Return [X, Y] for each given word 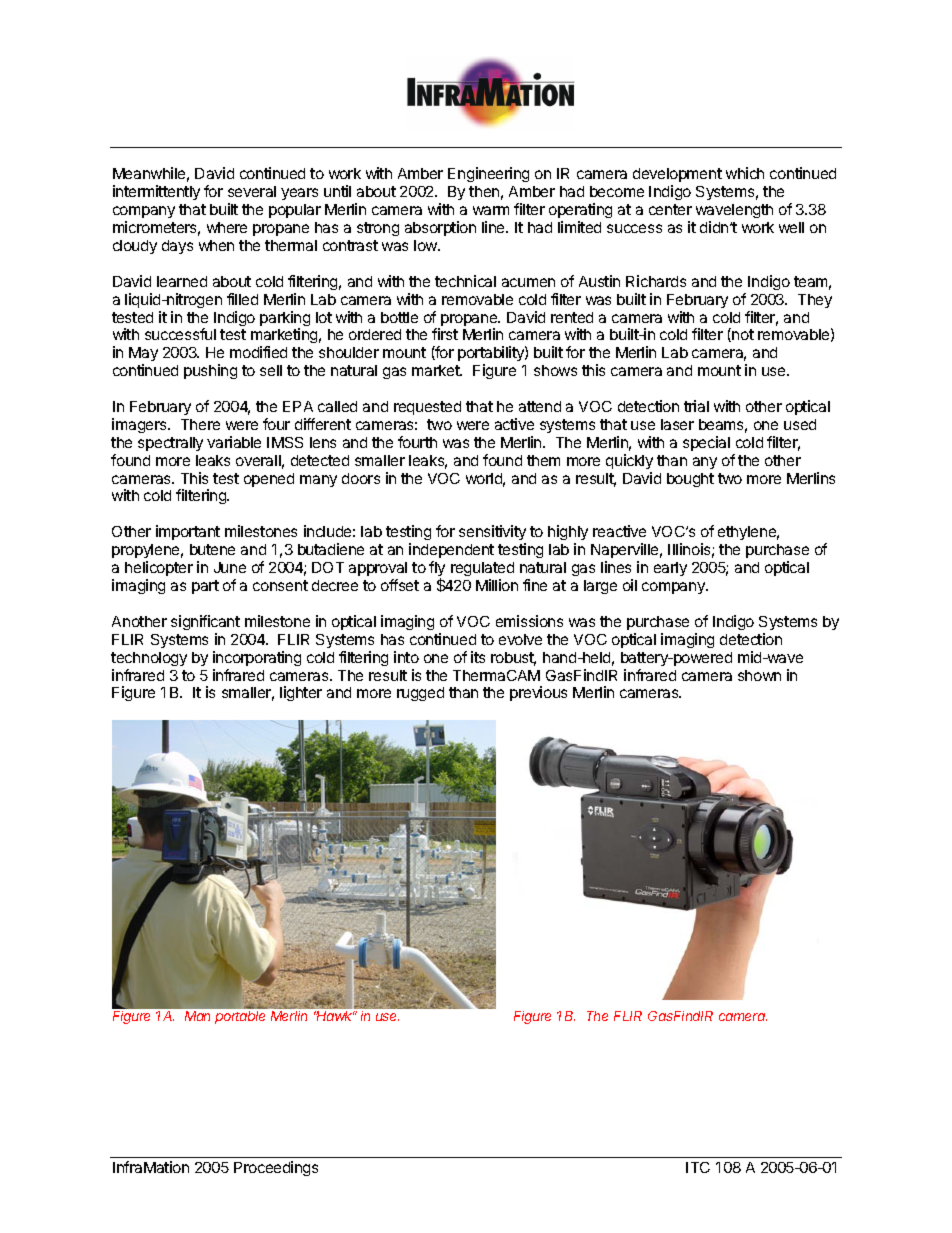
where [227, 227]
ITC [698, 1167]
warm [491, 210]
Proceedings [276, 1168]
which [745, 173]
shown [759, 675]
